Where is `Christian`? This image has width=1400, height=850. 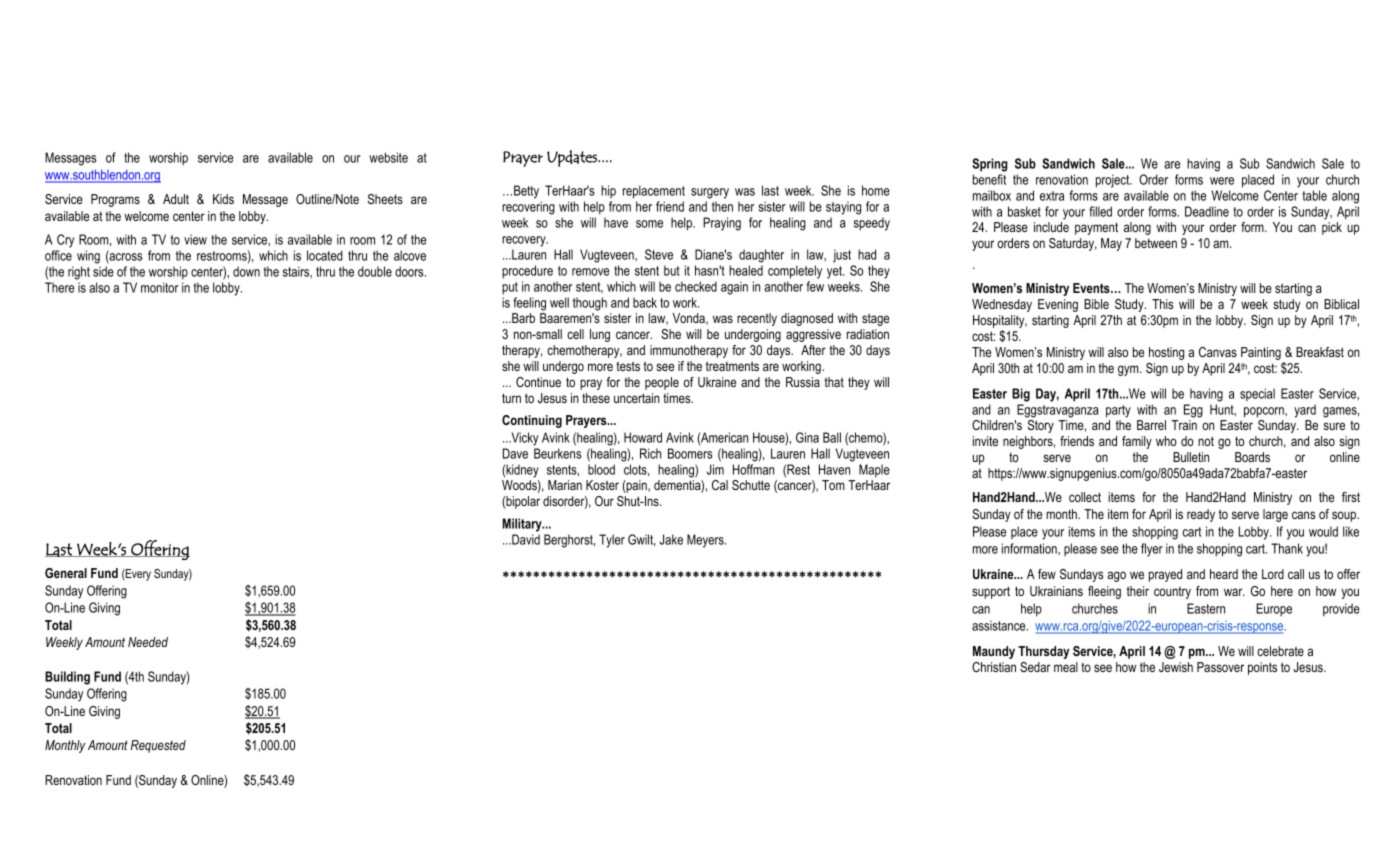 Christian is located at coordinates (994, 667).
